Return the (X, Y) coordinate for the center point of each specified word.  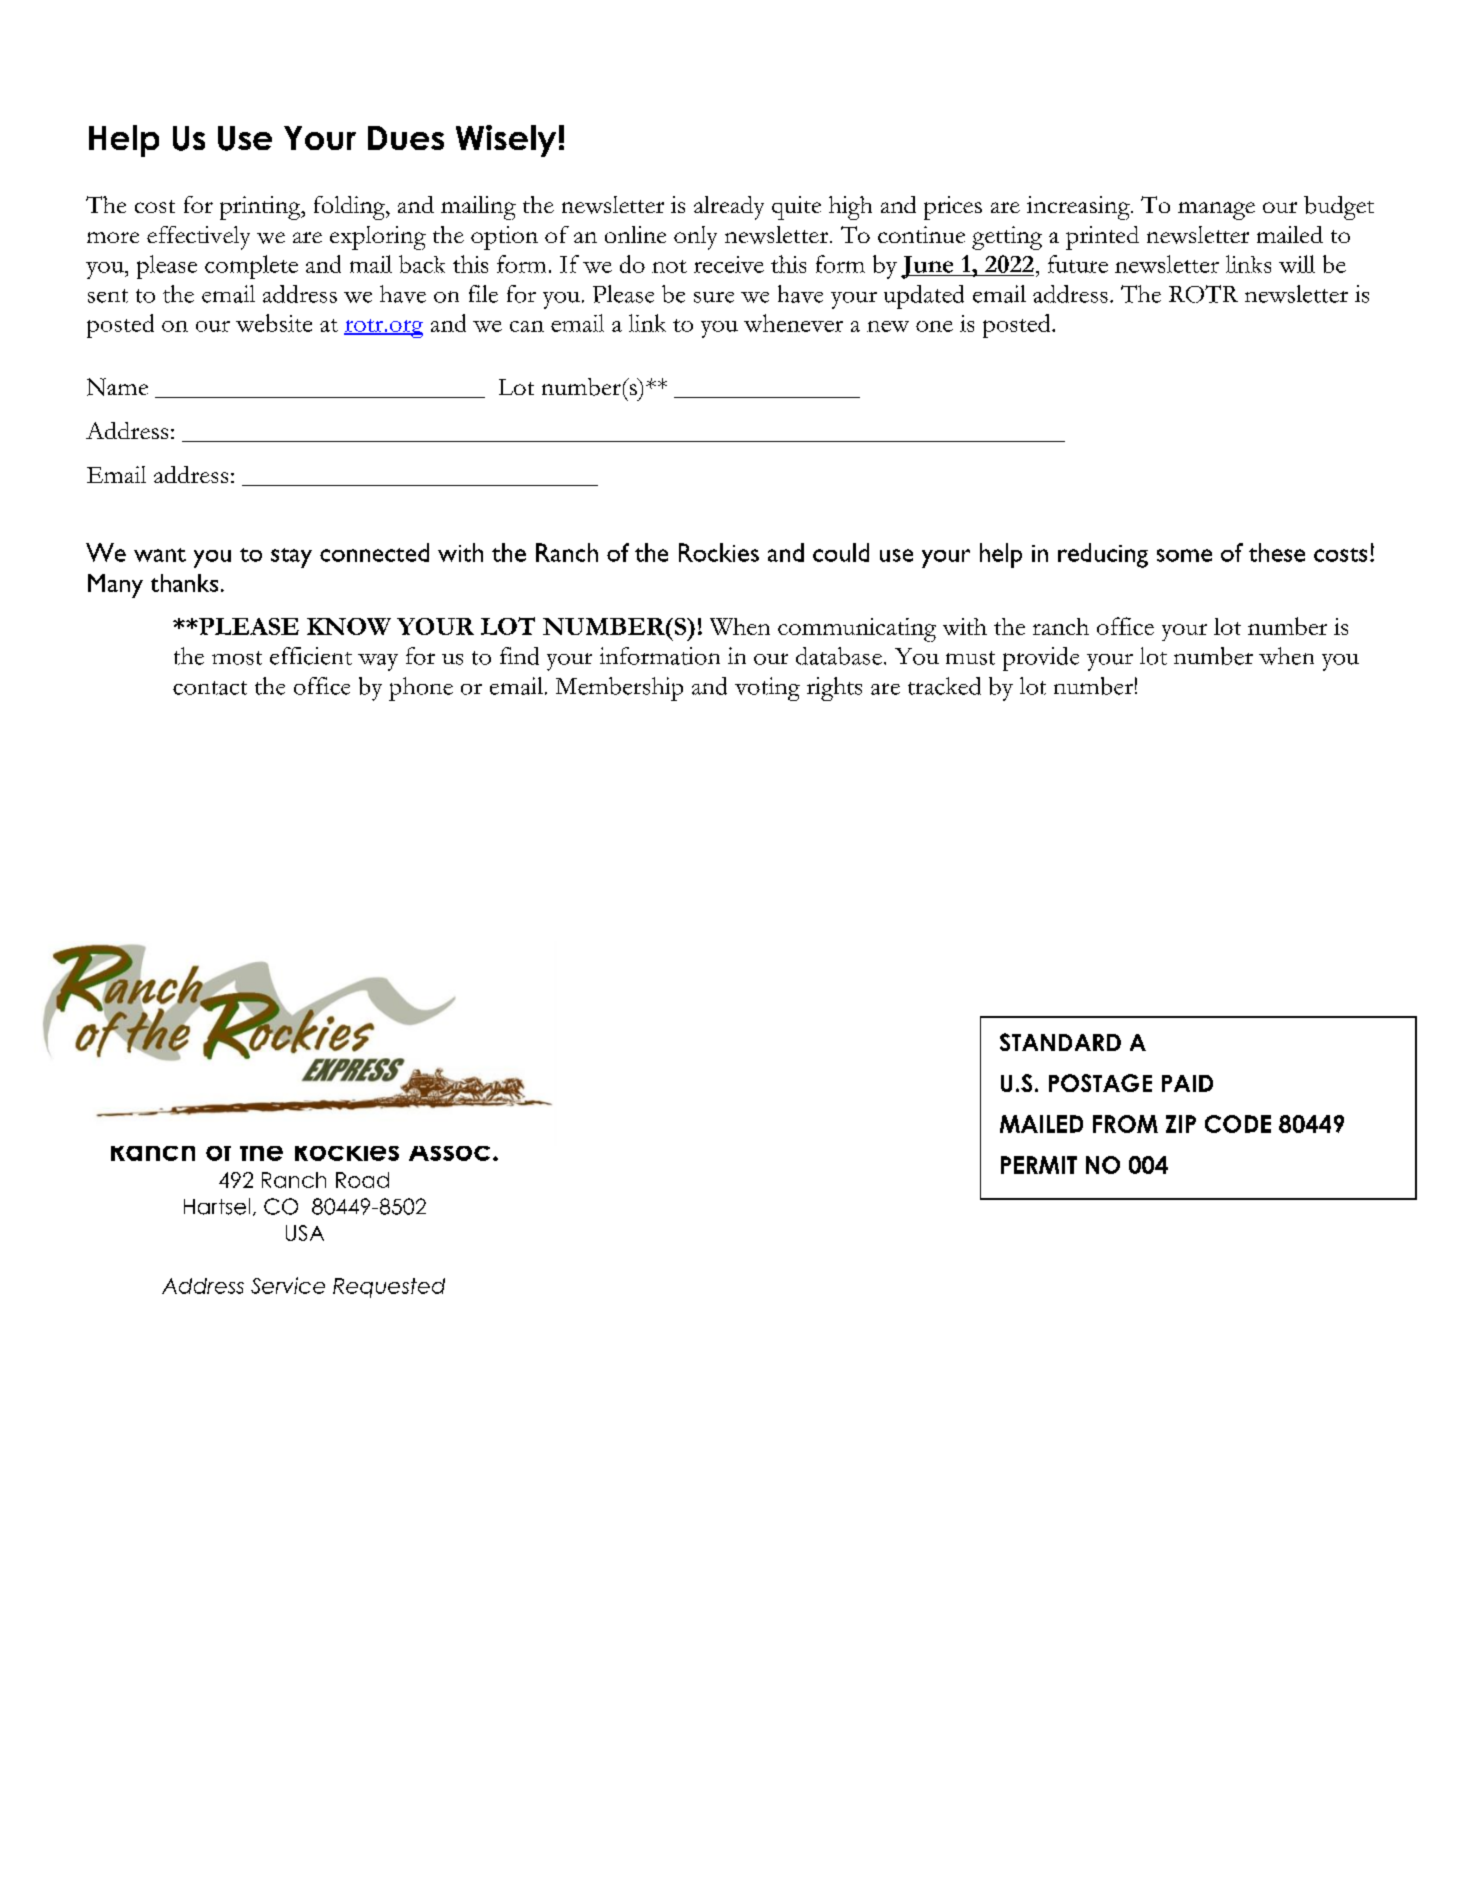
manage (1216, 211)
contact (210, 688)
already (729, 208)
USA (305, 1233)
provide (1041, 659)
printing (261, 208)
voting (767, 689)
